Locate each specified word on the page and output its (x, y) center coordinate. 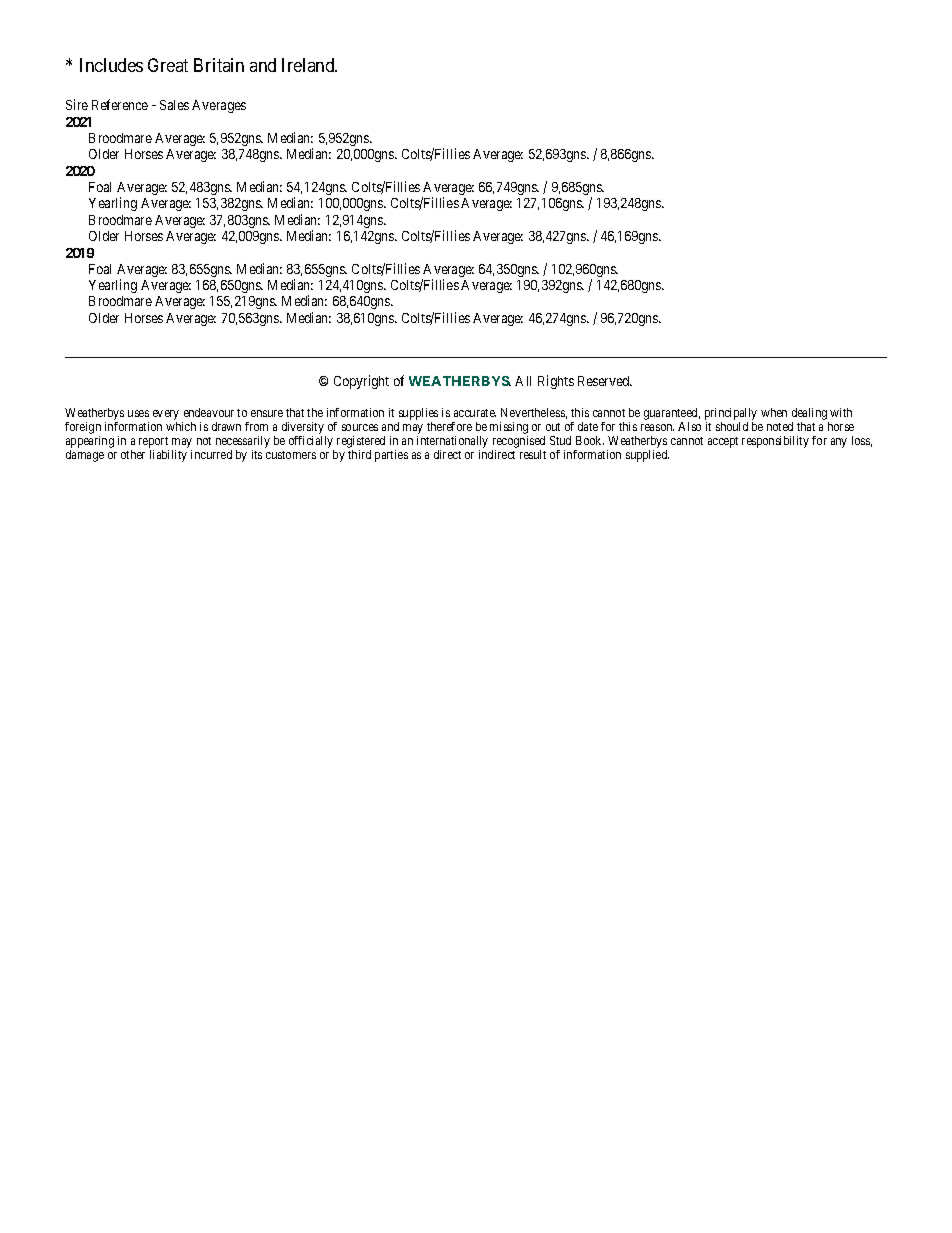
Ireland (309, 65)
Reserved (605, 381)
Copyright (361, 382)
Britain (219, 65)
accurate (475, 413)
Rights (556, 382)
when (774, 412)
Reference (120, 104)
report (153, 442)
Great (168, 65)
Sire (77, 104)
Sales (174, 105)
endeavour (209, 412)
